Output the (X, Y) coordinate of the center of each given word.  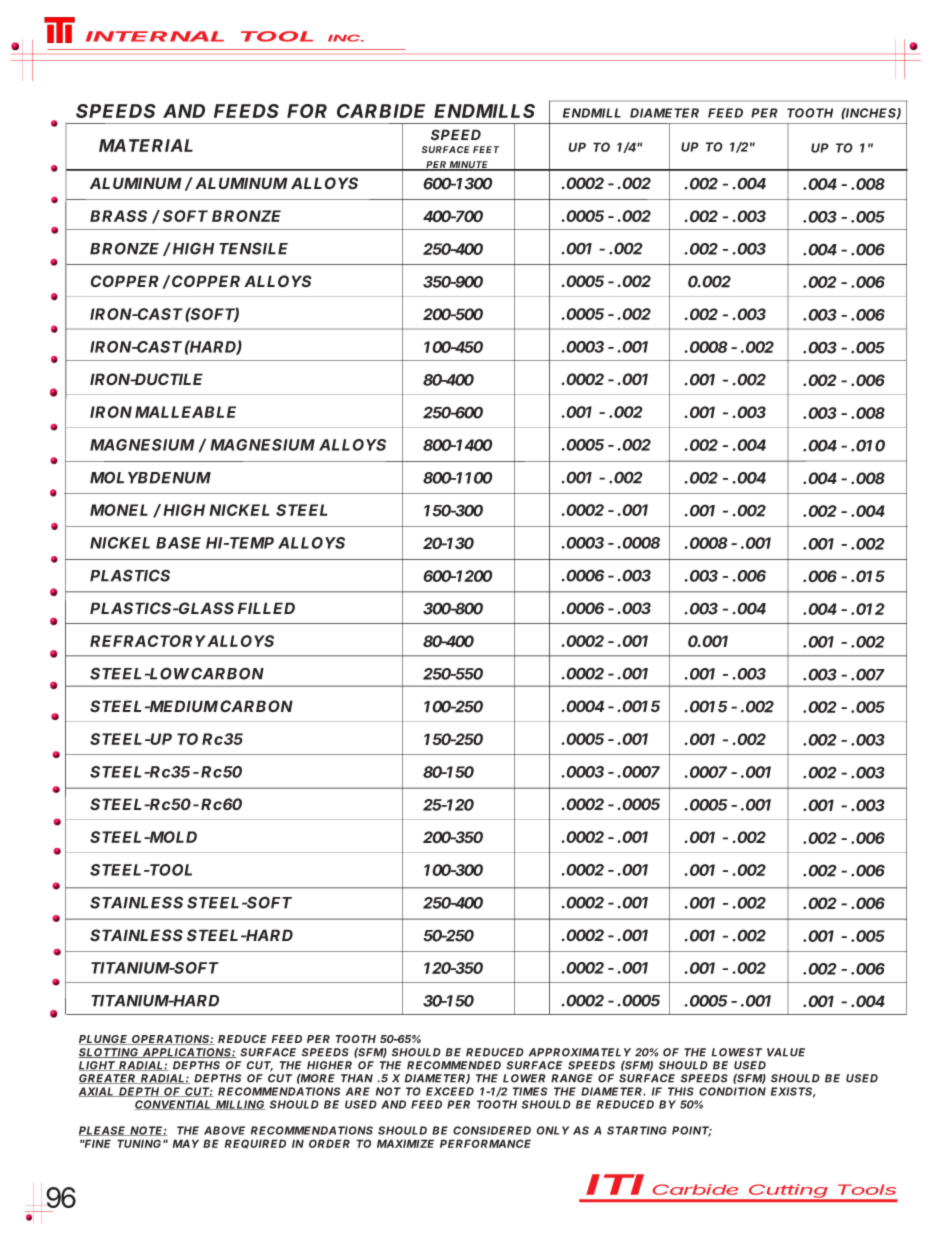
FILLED (266, 608)
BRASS (118, 216)
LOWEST (737, 1052)
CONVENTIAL (174, 1105)
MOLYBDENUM (150, 477)
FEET (486, 149)
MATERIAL (146, 145)
